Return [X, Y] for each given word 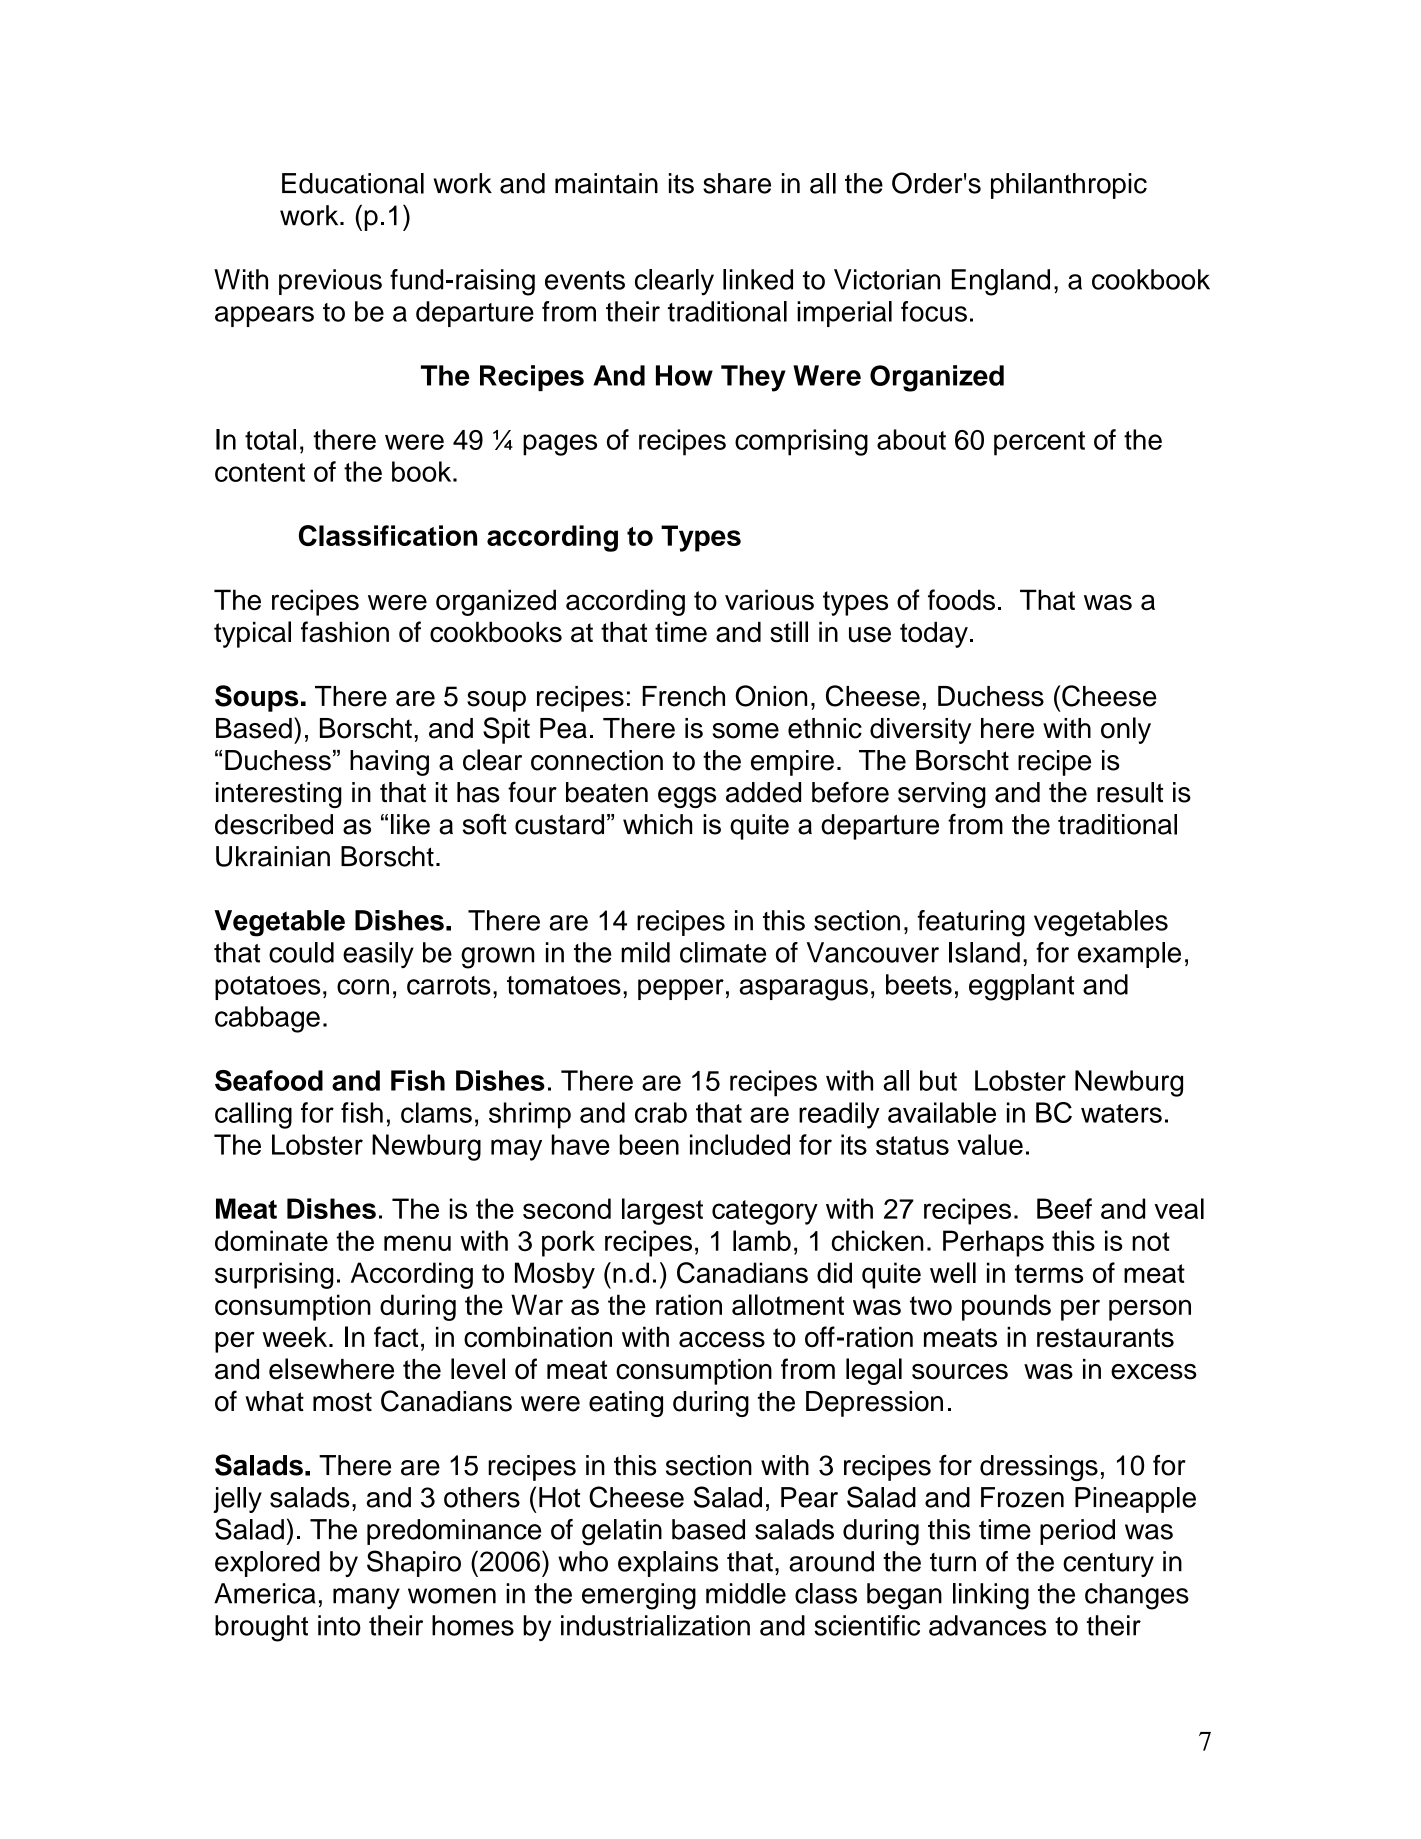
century [1108, 1565]
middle [746, 1593]
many [366, 1598]
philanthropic [1069, 186]
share [737, 183]
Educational [353, 183]
